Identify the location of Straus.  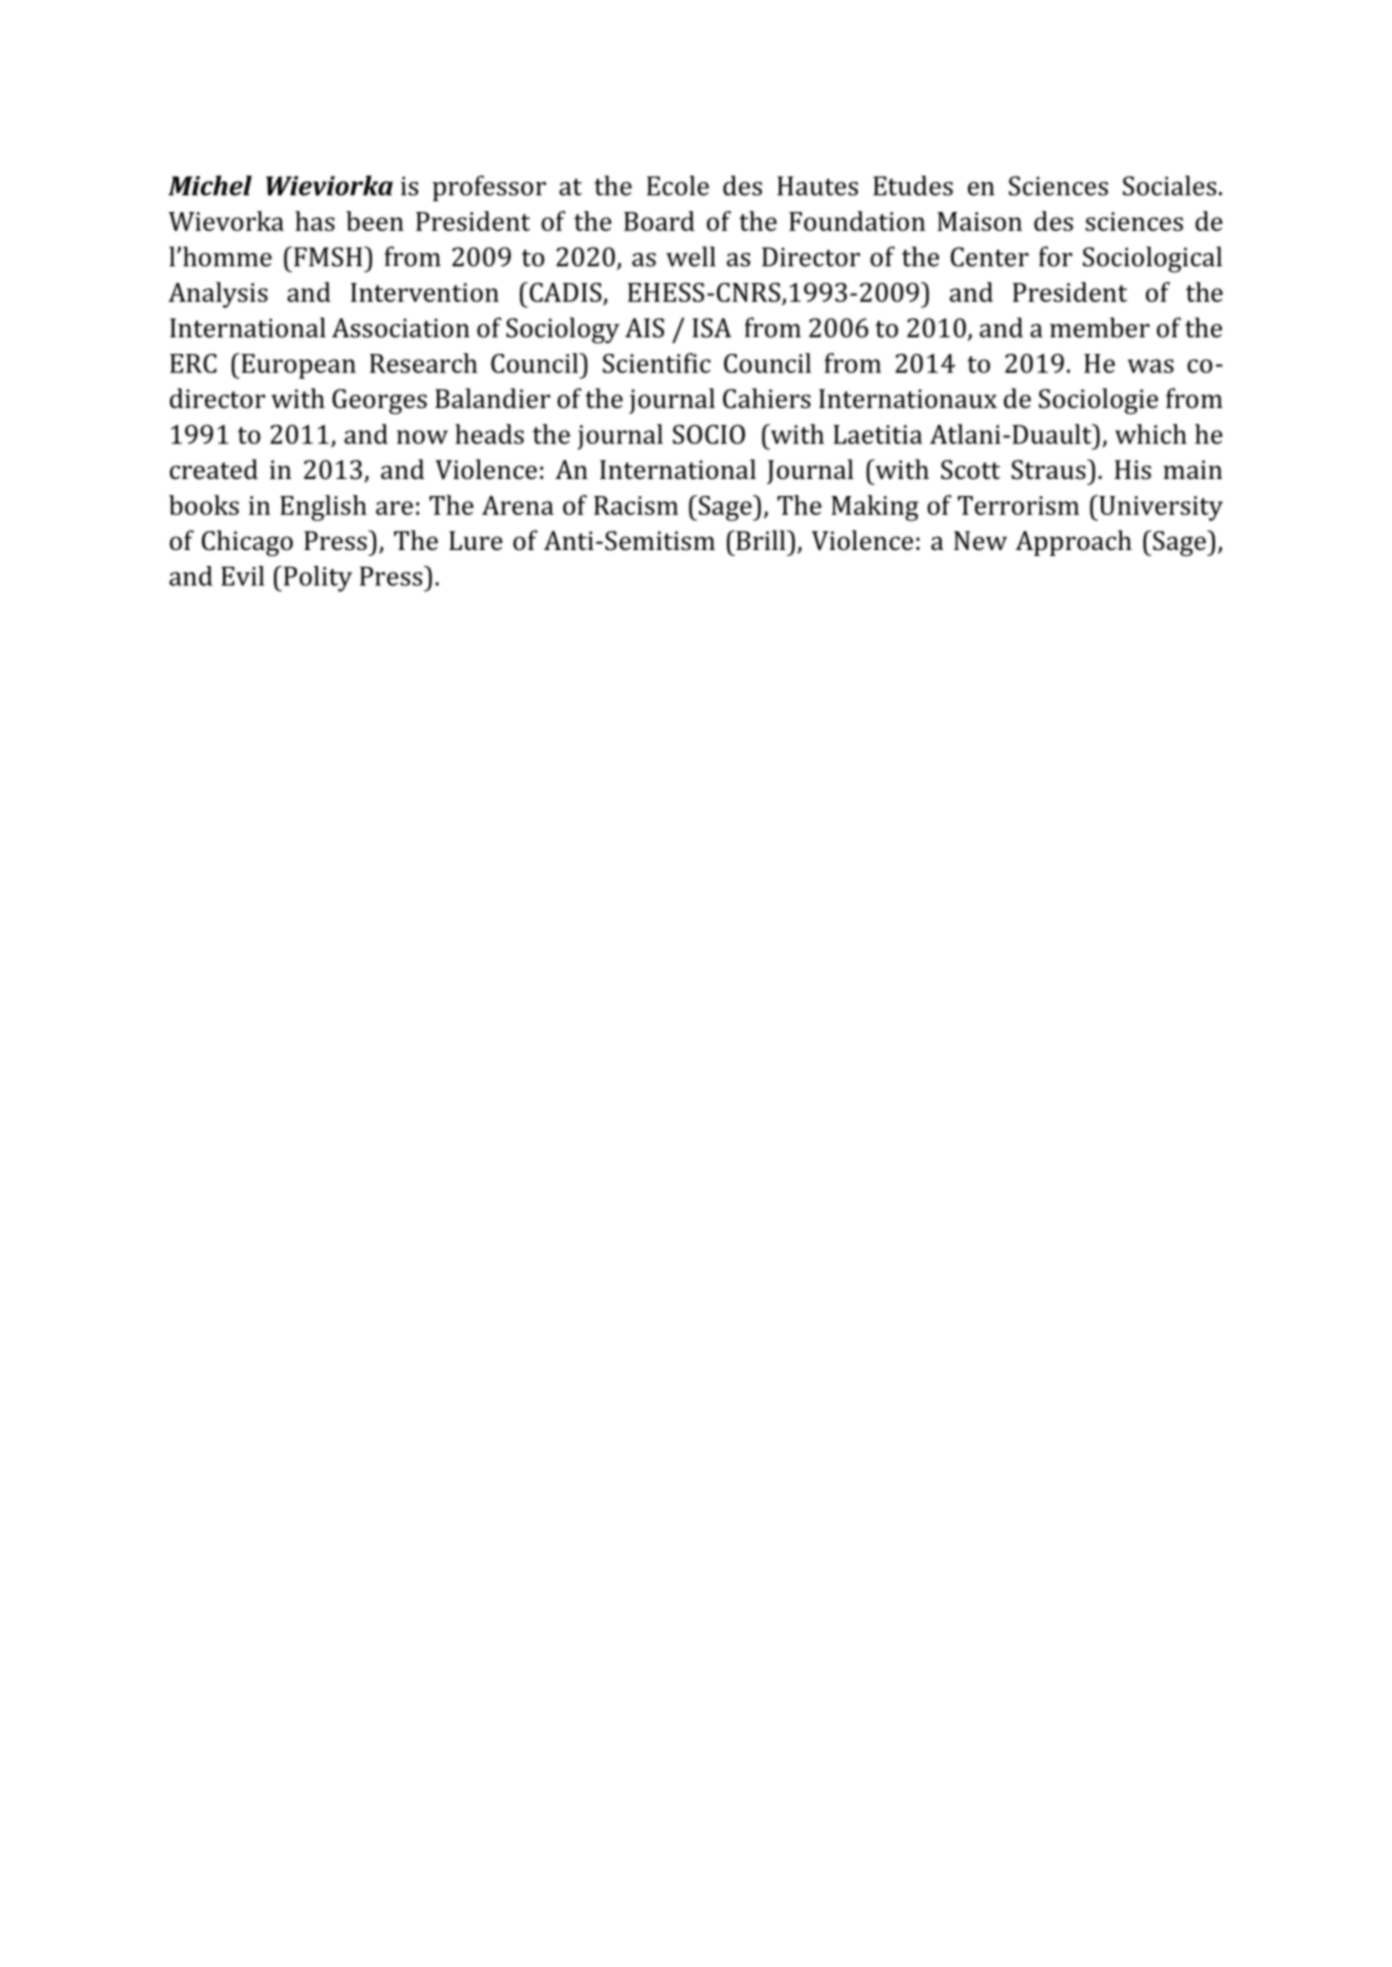
(1049, 469).
